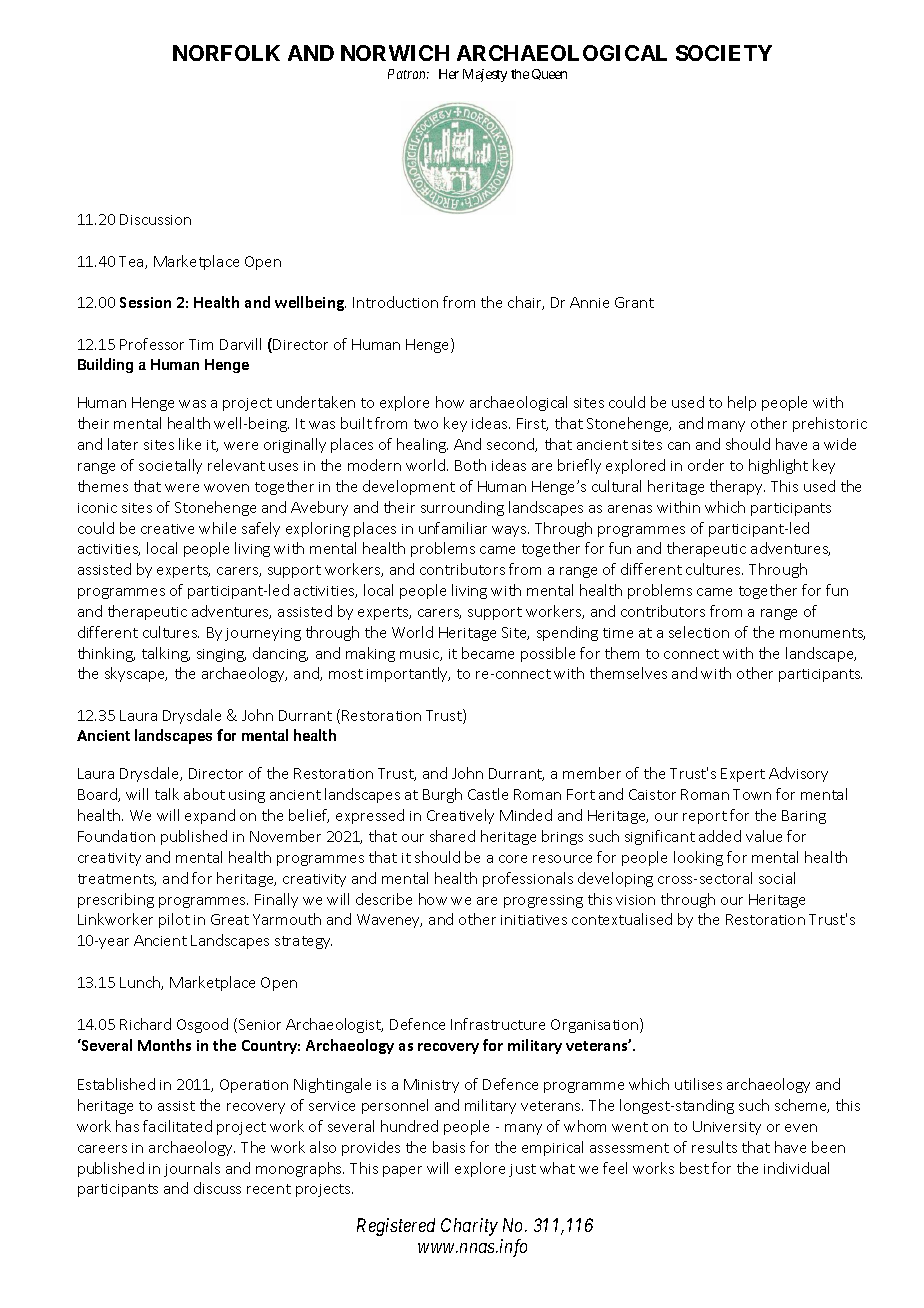 This page has height=1308, width=924. What do you see at coordinates (226, 53) in the page?
I see `NORFOLK` at bounding box center [226, 53].
